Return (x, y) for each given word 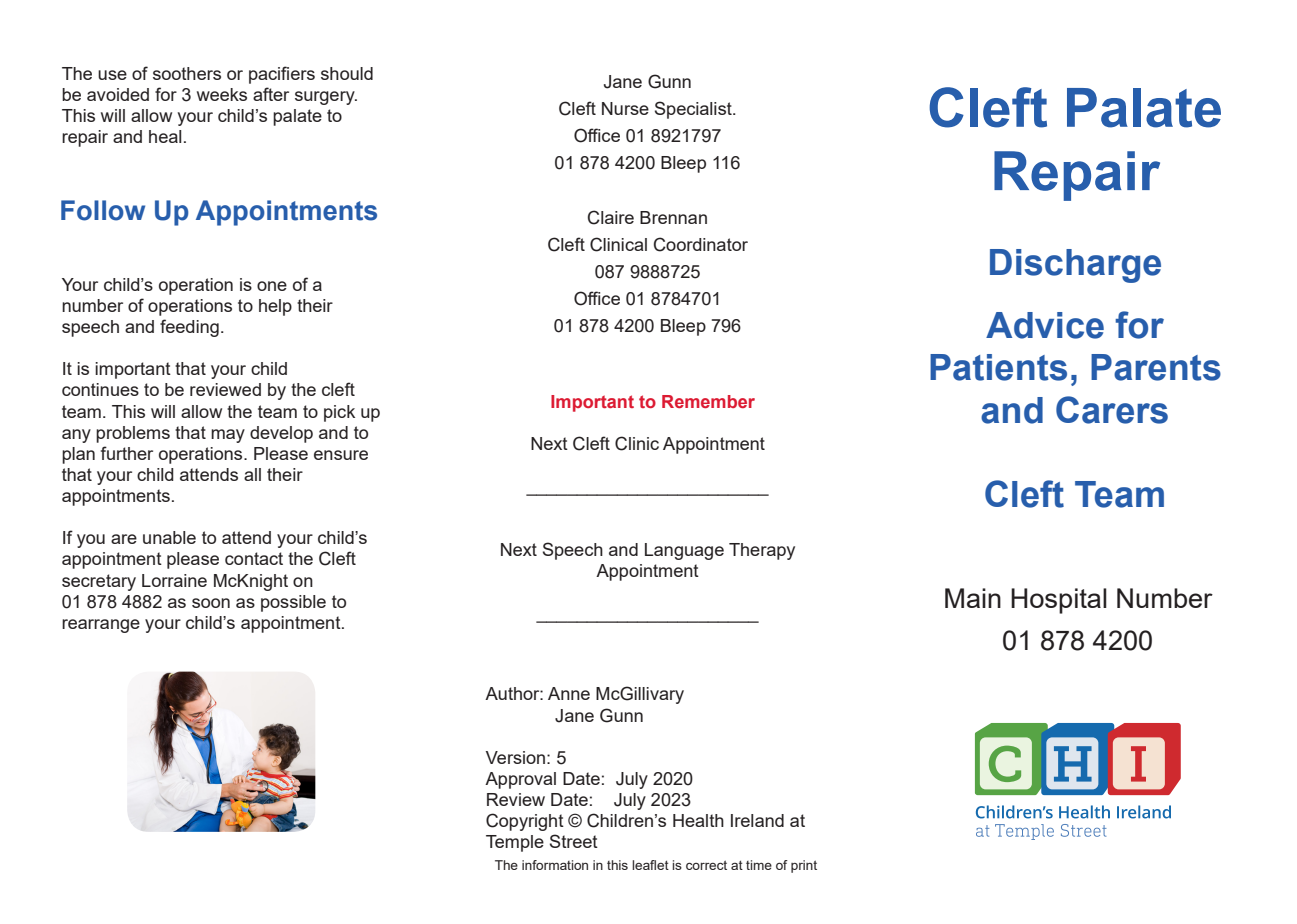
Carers (1112, 410)
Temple (515, 843)
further (127, 453)
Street (574, 841)
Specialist (694, 110)
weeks (222, 94)
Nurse (625, 108)
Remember (708, 401)
